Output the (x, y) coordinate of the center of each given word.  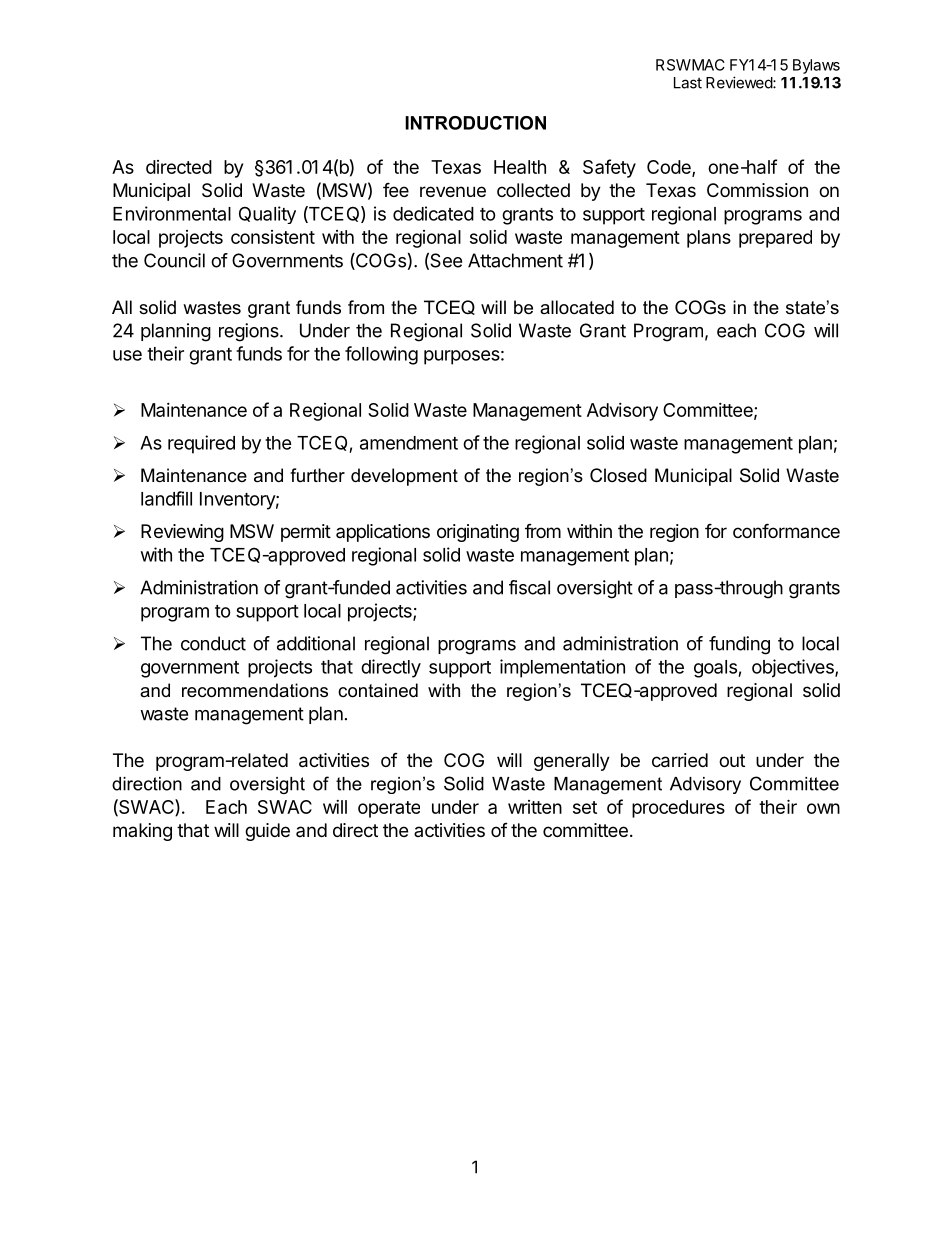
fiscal (529, 587)
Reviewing (182, 533)
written (535, 807)
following (381, 355)
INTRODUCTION (475, 123)
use (127, 355)
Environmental (172, 213)
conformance (786, 530)
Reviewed (740, 82)
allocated (577, 307)
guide (267, 832)
